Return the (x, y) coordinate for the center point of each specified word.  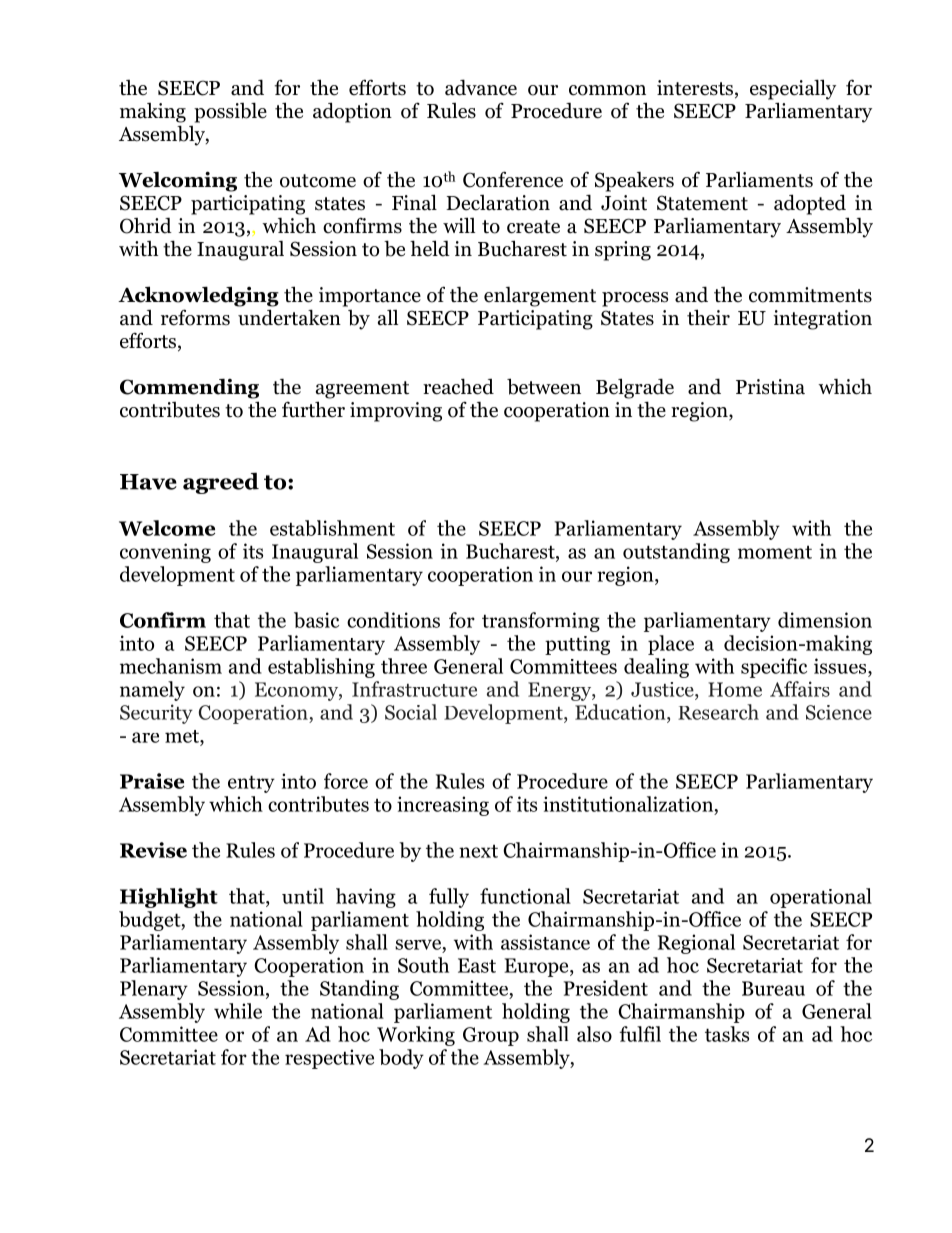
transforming (541, 622)
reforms (195, 317)
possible (230, 112)
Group (491, 1036)
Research (718, 712)
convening (165, 553)
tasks (727, 1034)
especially (793, 89)
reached (458, 386)
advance (481, 87)
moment (775, 552)
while (238, 1011)
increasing (443, 806)
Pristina (770, 387)
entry (251, 784)
